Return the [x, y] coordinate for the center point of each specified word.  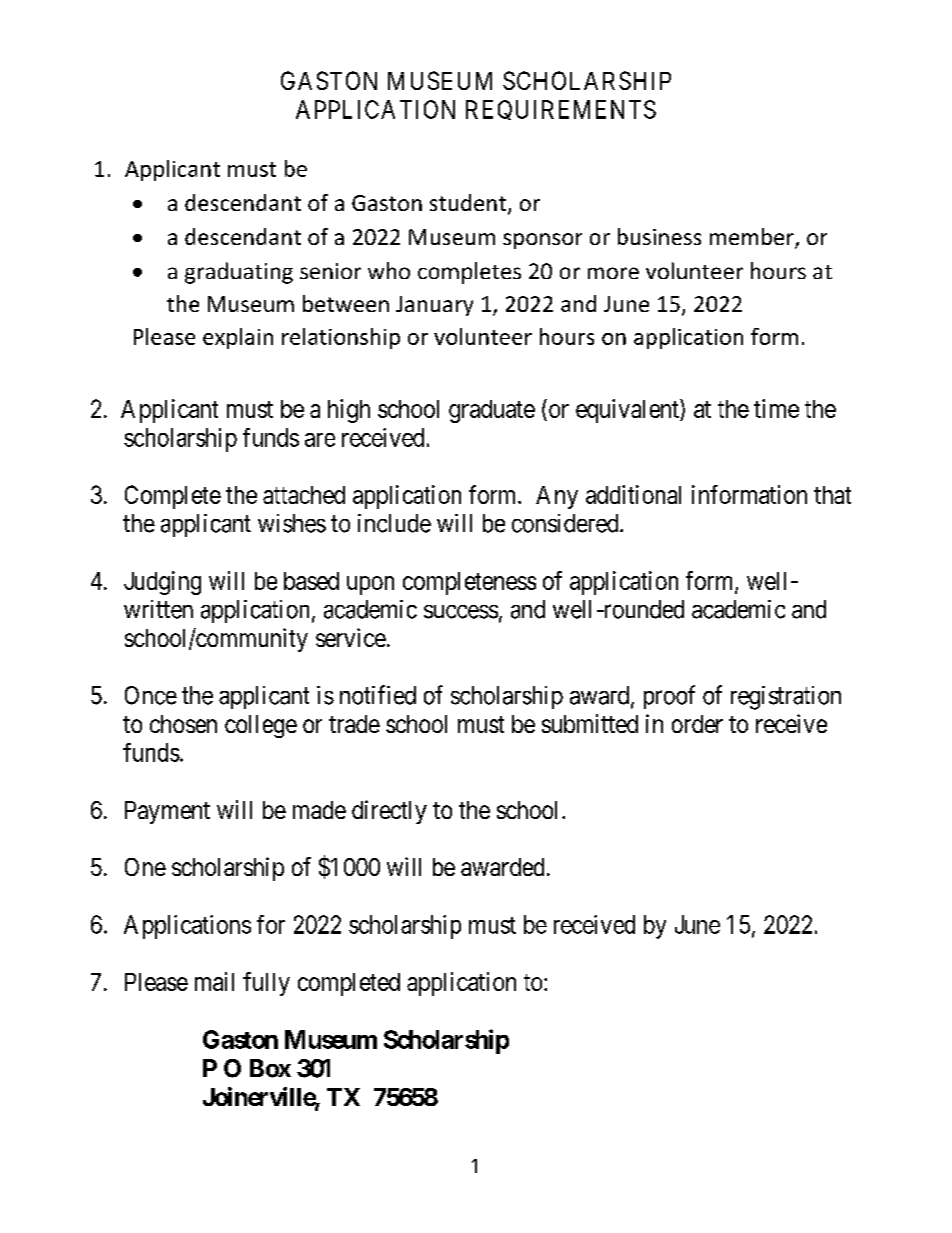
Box [270, 1068]
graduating [239, 273]
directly [389, 812]
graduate [492, 411]
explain [238, 338]
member [753, 238]
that [832, 495]
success [461, 612]
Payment [167, 812]
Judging [162, 583]
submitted [590, 723]
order [697, 724]
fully [266, 984]
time [776, 408]
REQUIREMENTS [561, 110]
